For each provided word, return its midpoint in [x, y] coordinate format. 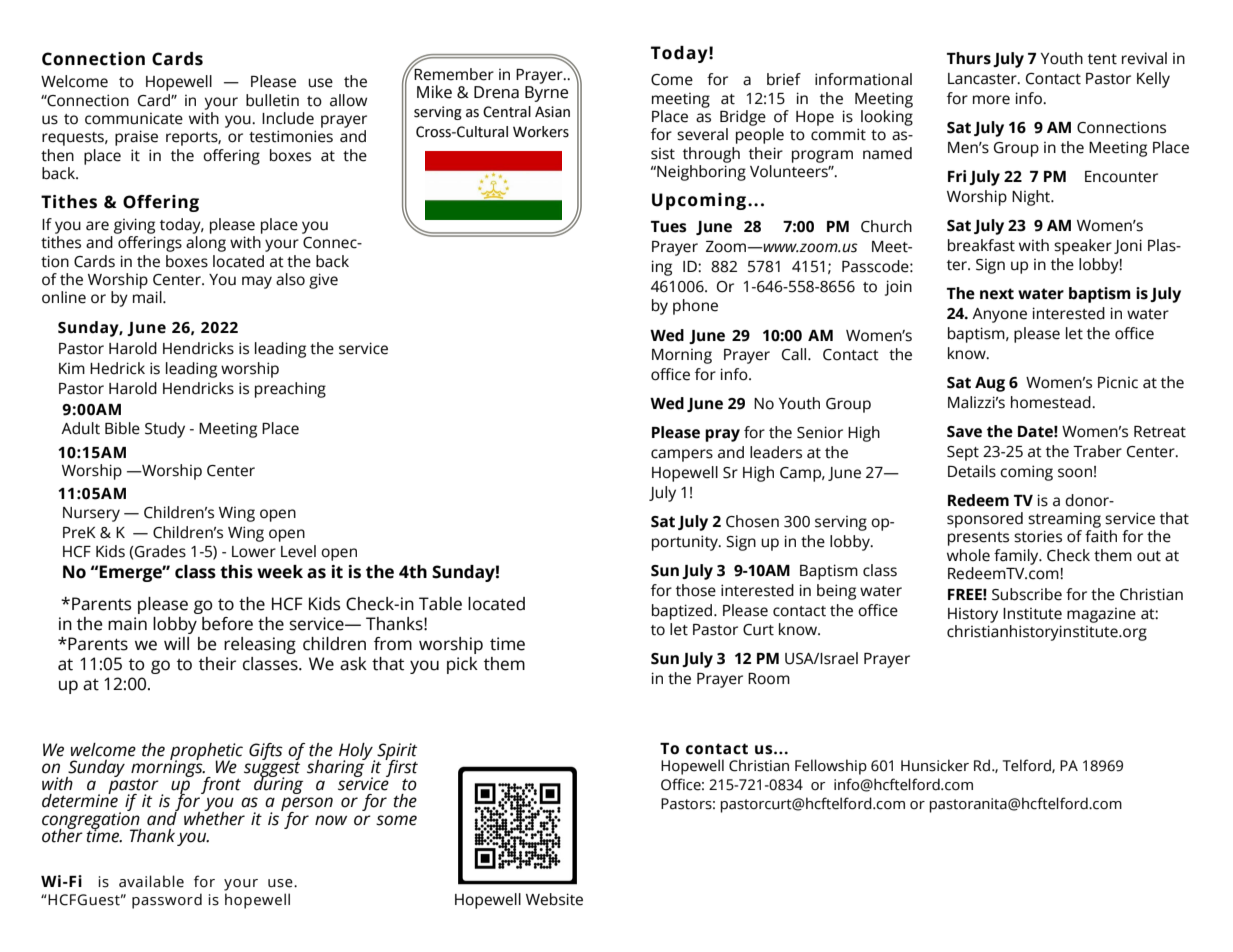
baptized [683, 612]
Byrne [546, 92]
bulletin [272, 100]
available [151, 881]
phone [695, 307]
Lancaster [983, 79]
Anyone [999, 315]
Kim [72, 368]
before [227, 624]
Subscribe [1027, 594]
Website [554, 899]
